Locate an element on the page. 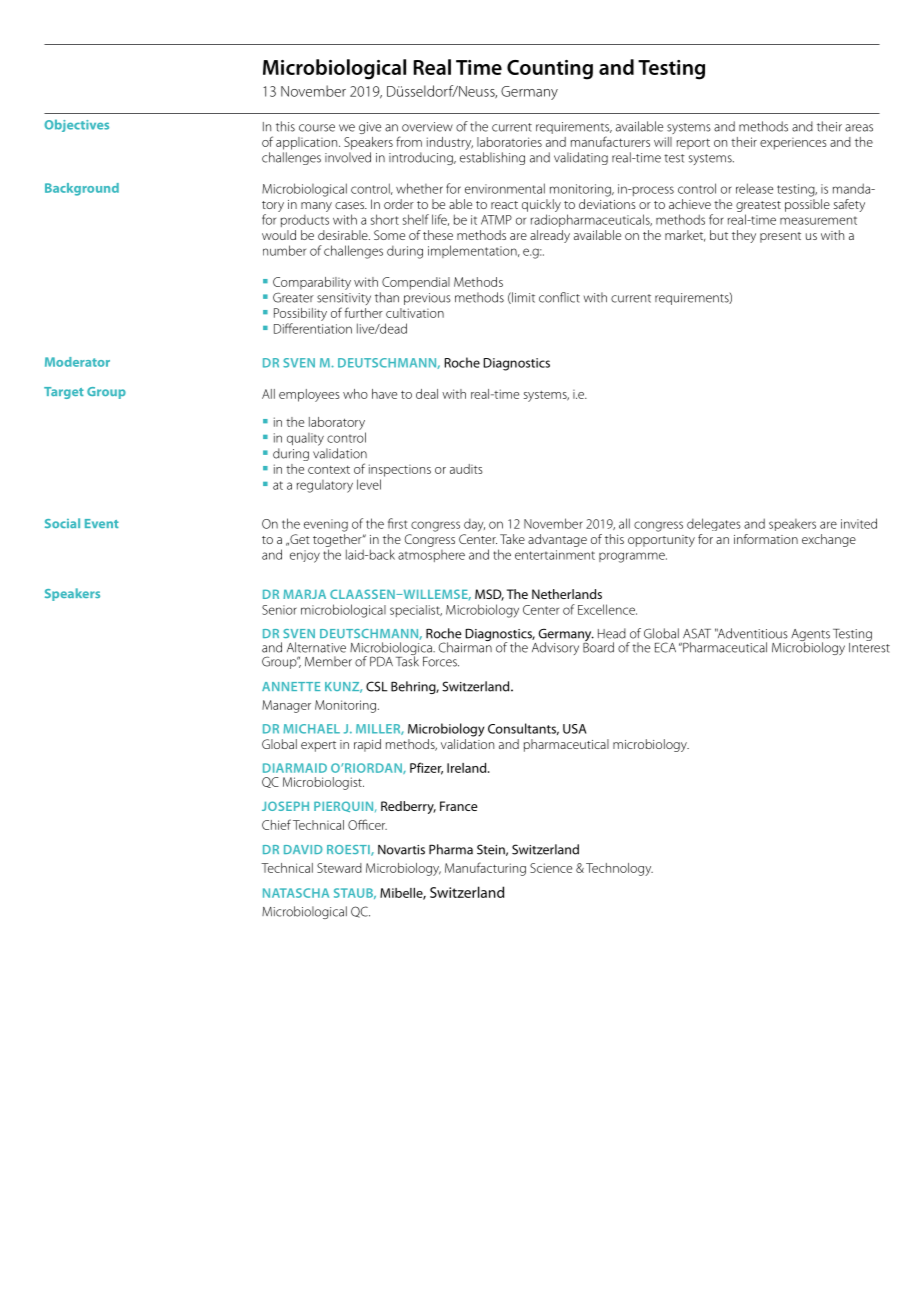 This page has width=924, height=1308. audits is located at coordinates (466, 469).
